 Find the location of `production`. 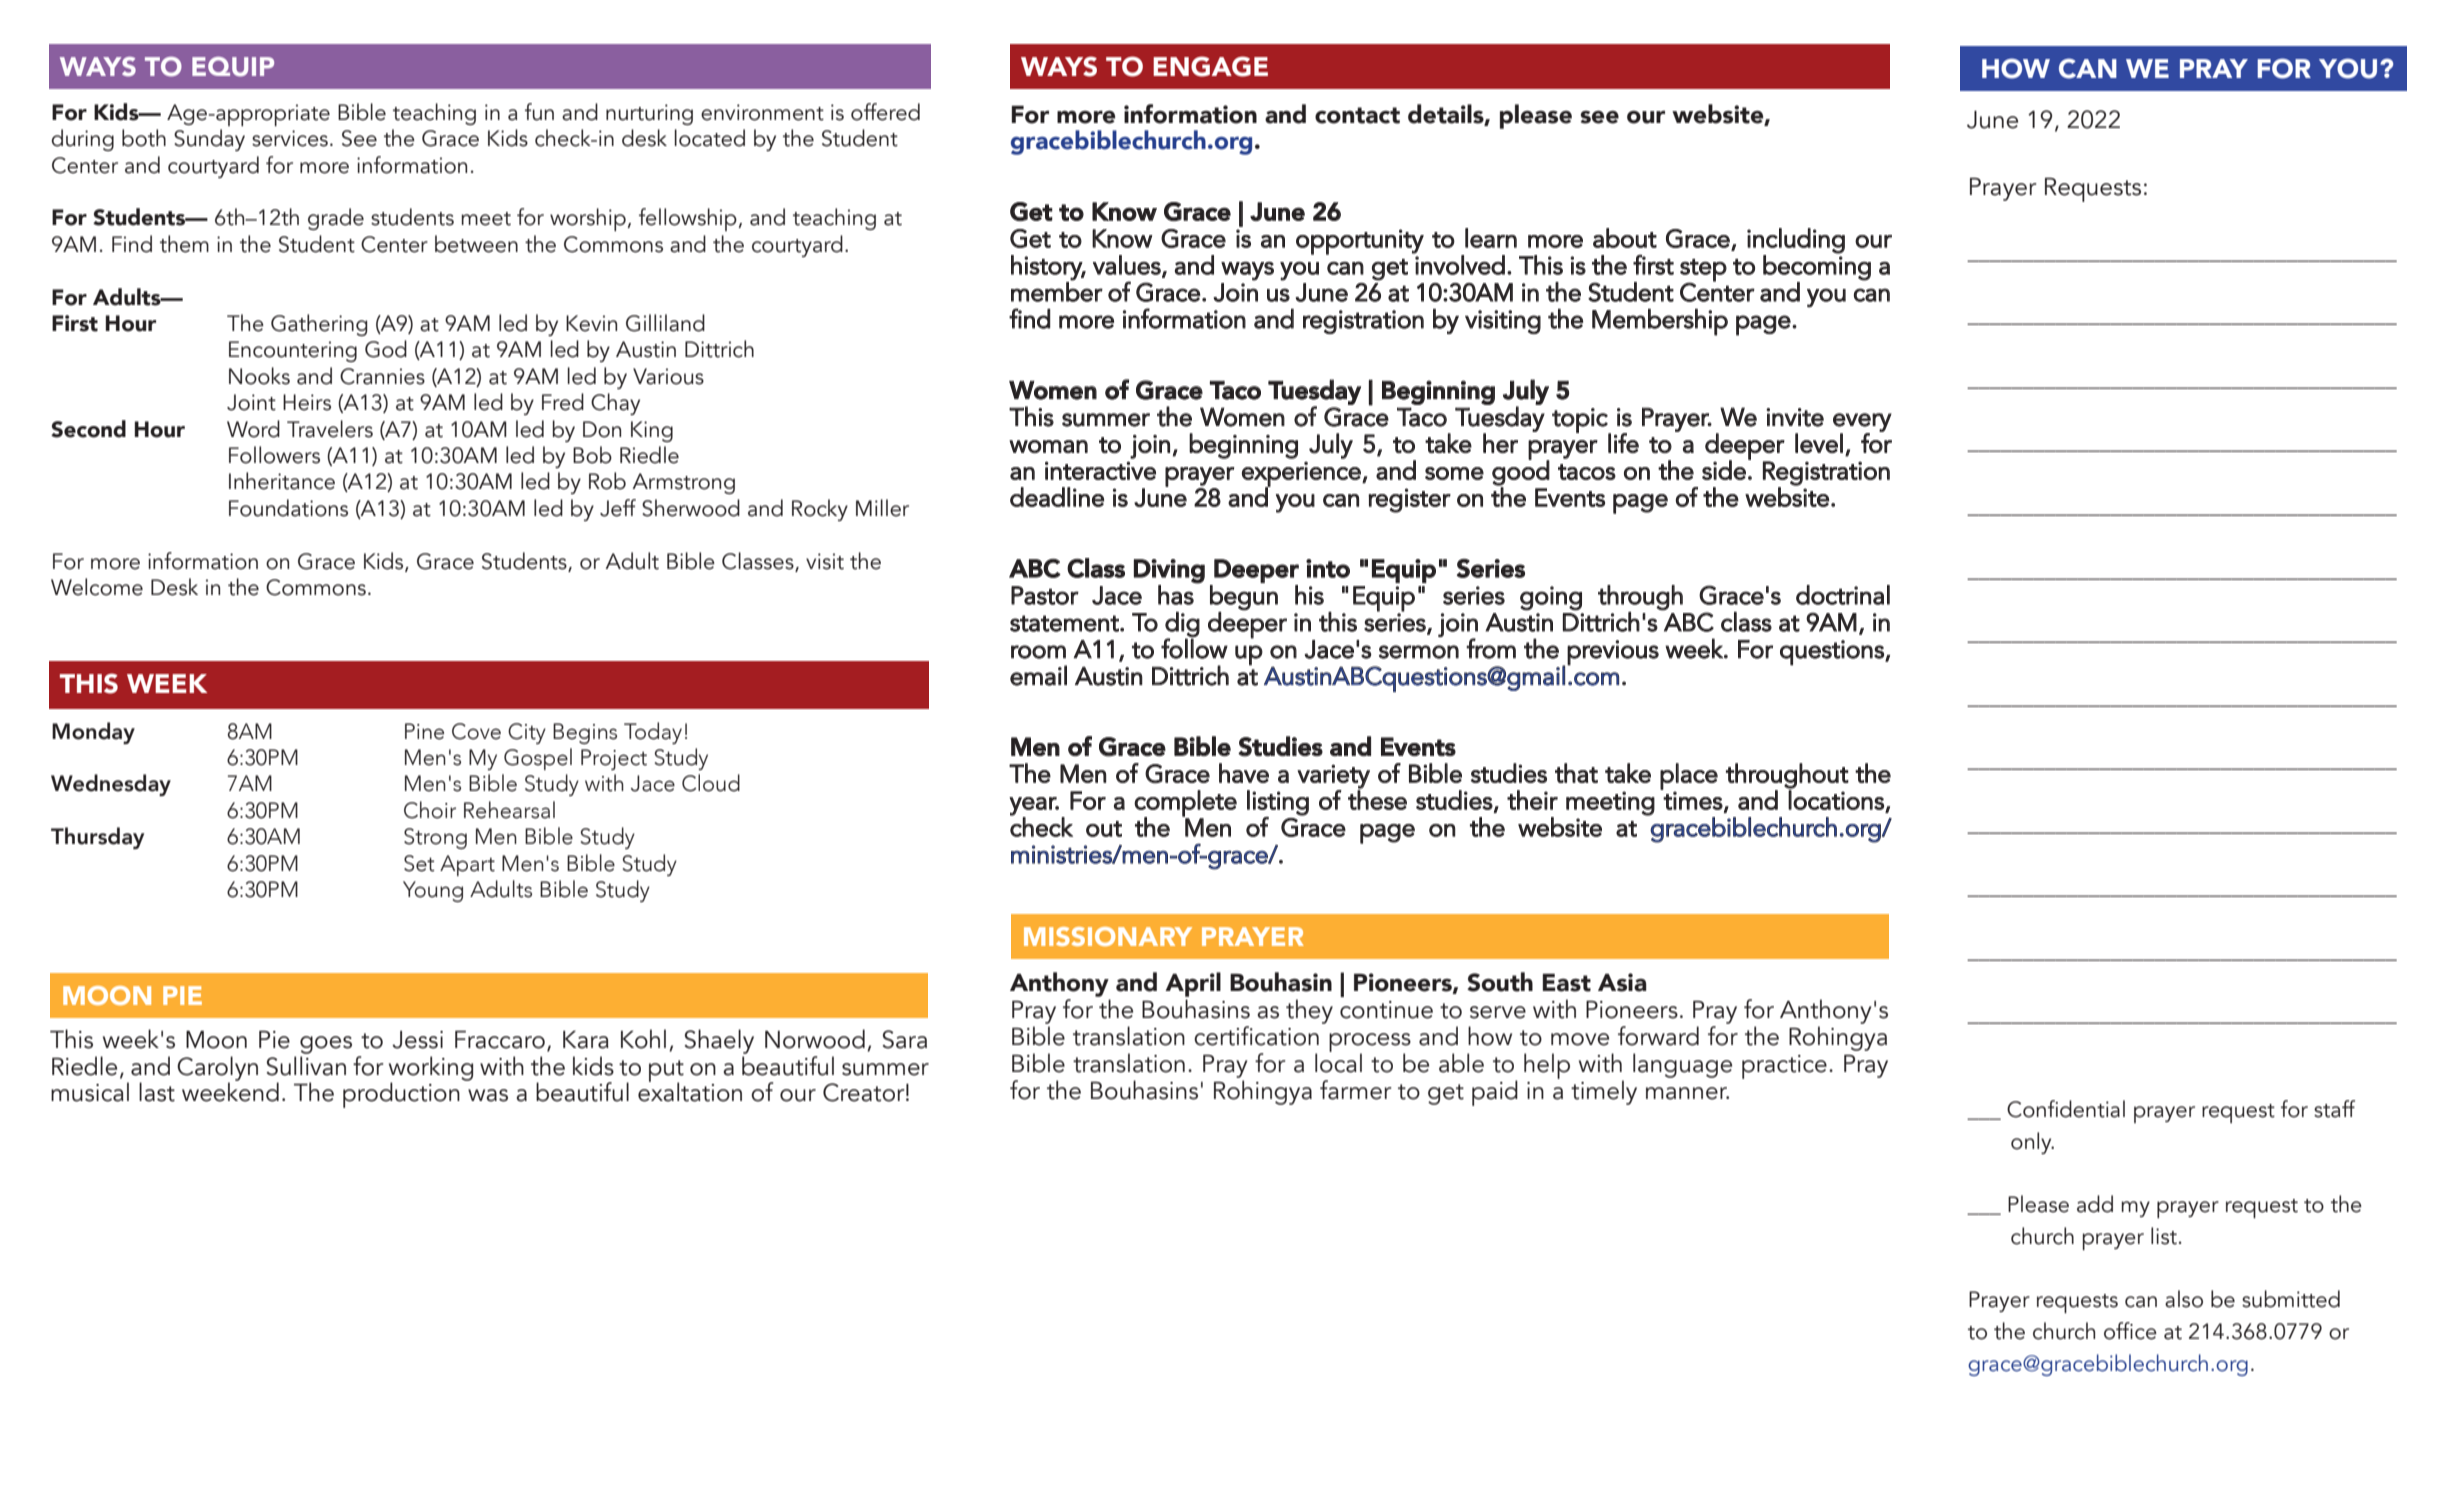

production is located at coordinates (401, 1095).
